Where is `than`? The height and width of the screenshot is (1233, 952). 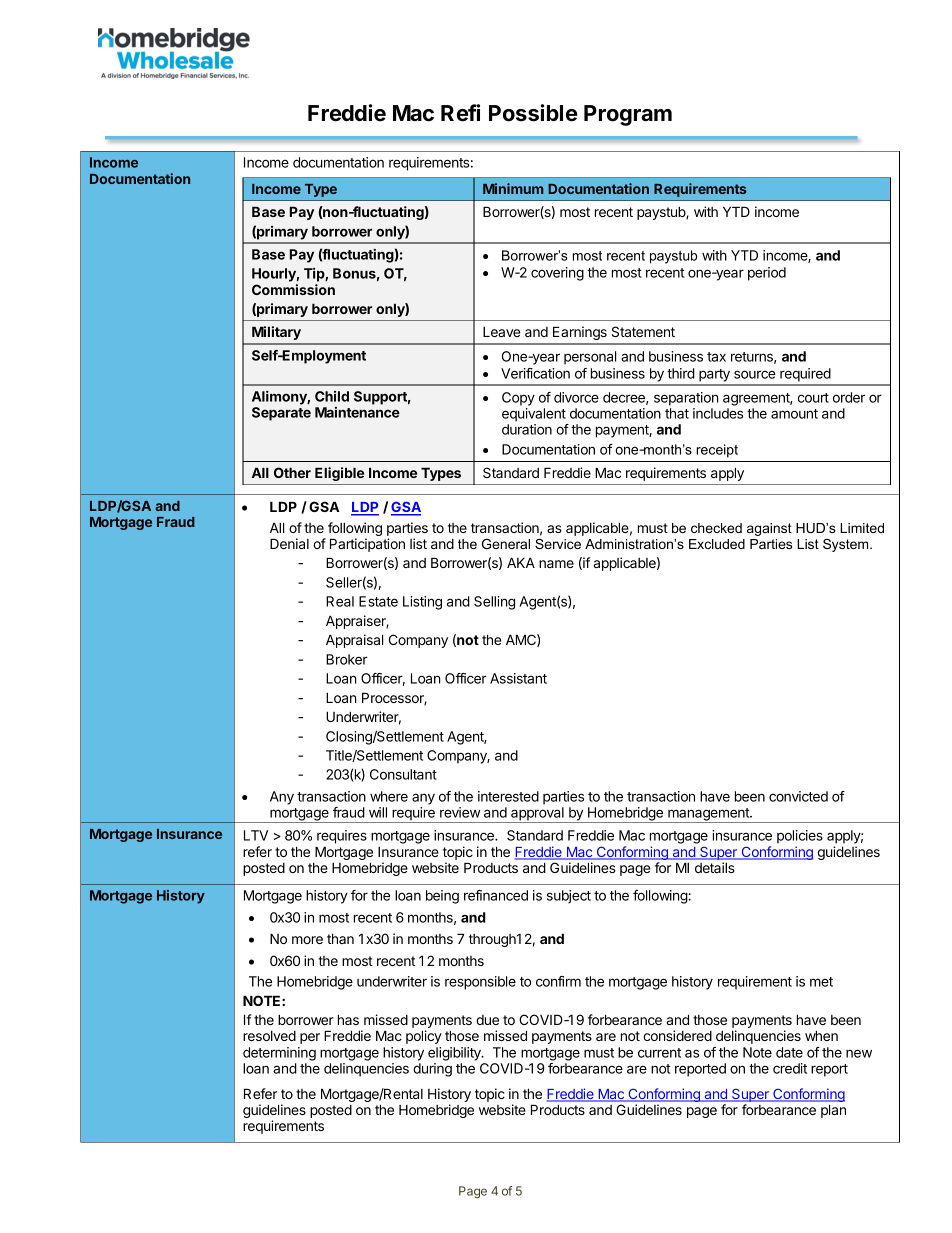 than is located at coordinates (340, 938).
